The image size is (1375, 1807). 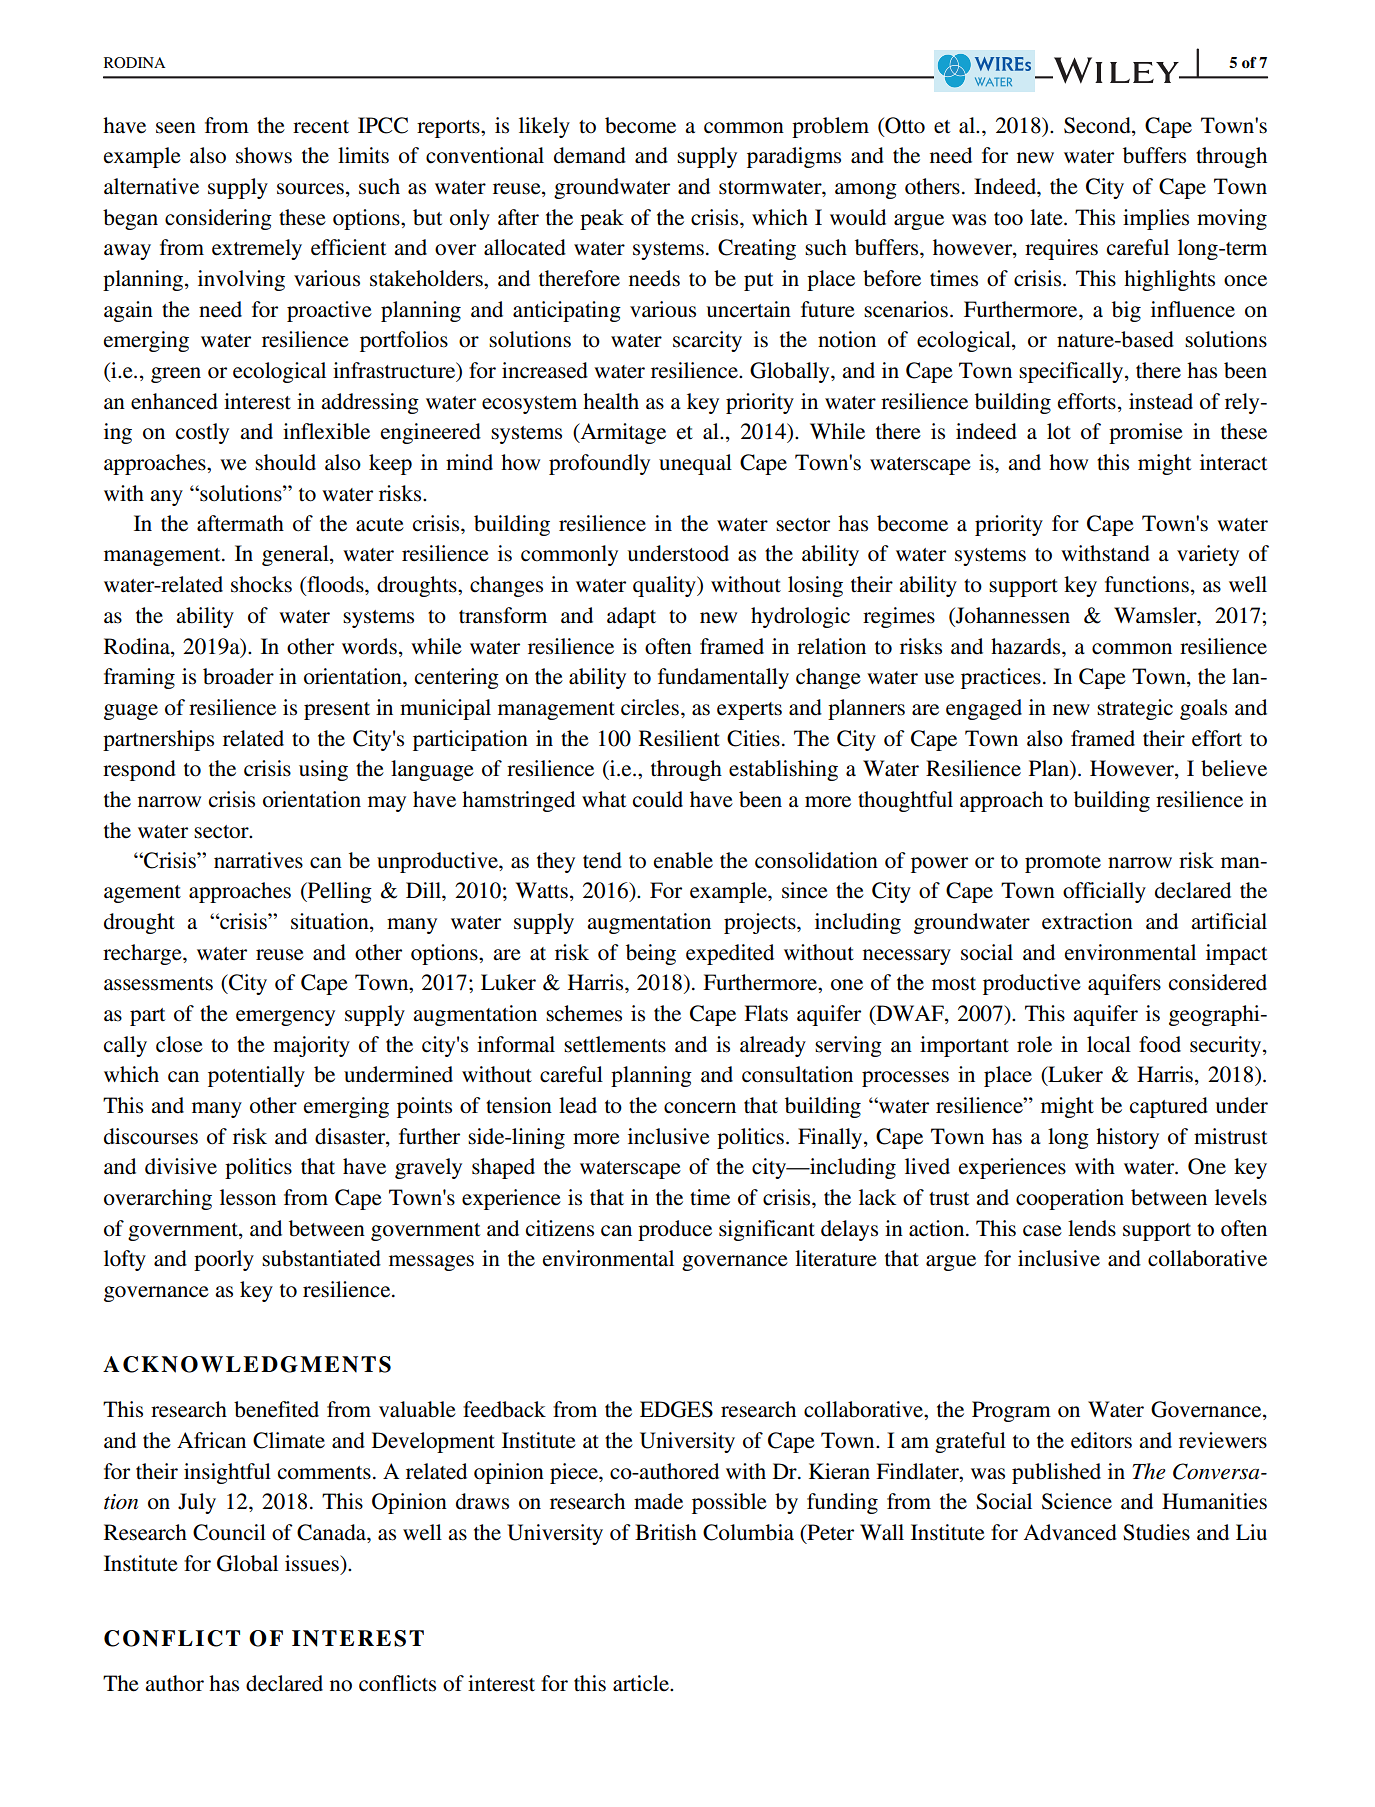 What do you see at coordinates (224, 1260) in the page?
I see `poorly` at bounding box center [224, 1260].
